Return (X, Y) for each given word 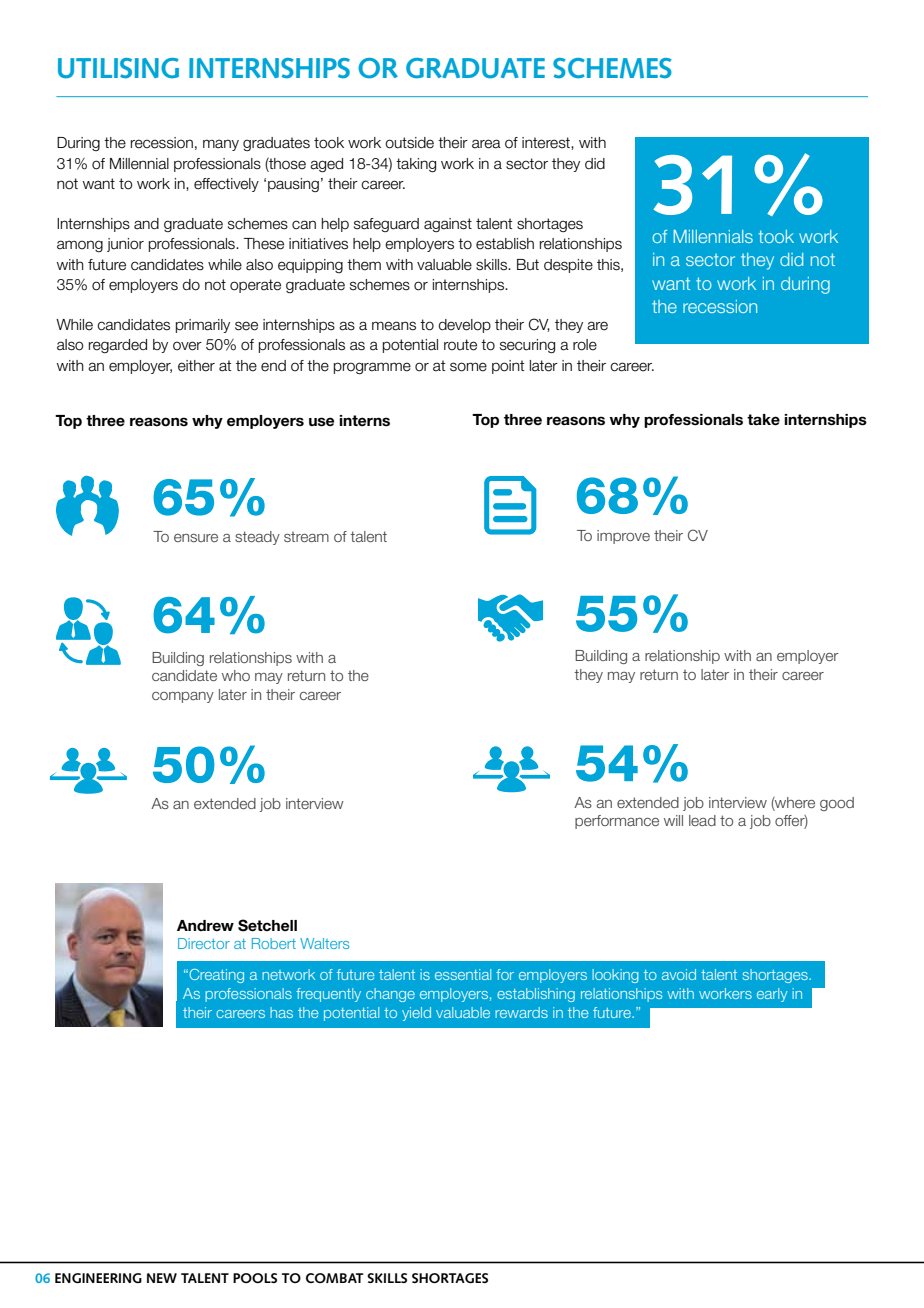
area (486, 144)
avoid (679, 974)
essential (463, 974)
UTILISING (118, 68)
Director (204, 943)
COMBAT (335, 1278)
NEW (162, 1278)
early (772, 995)
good (837, 804)
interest (547, 143)
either (196, 366)
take (763, 420)
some (468, 367)
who (236, 675)
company (183, 697)
